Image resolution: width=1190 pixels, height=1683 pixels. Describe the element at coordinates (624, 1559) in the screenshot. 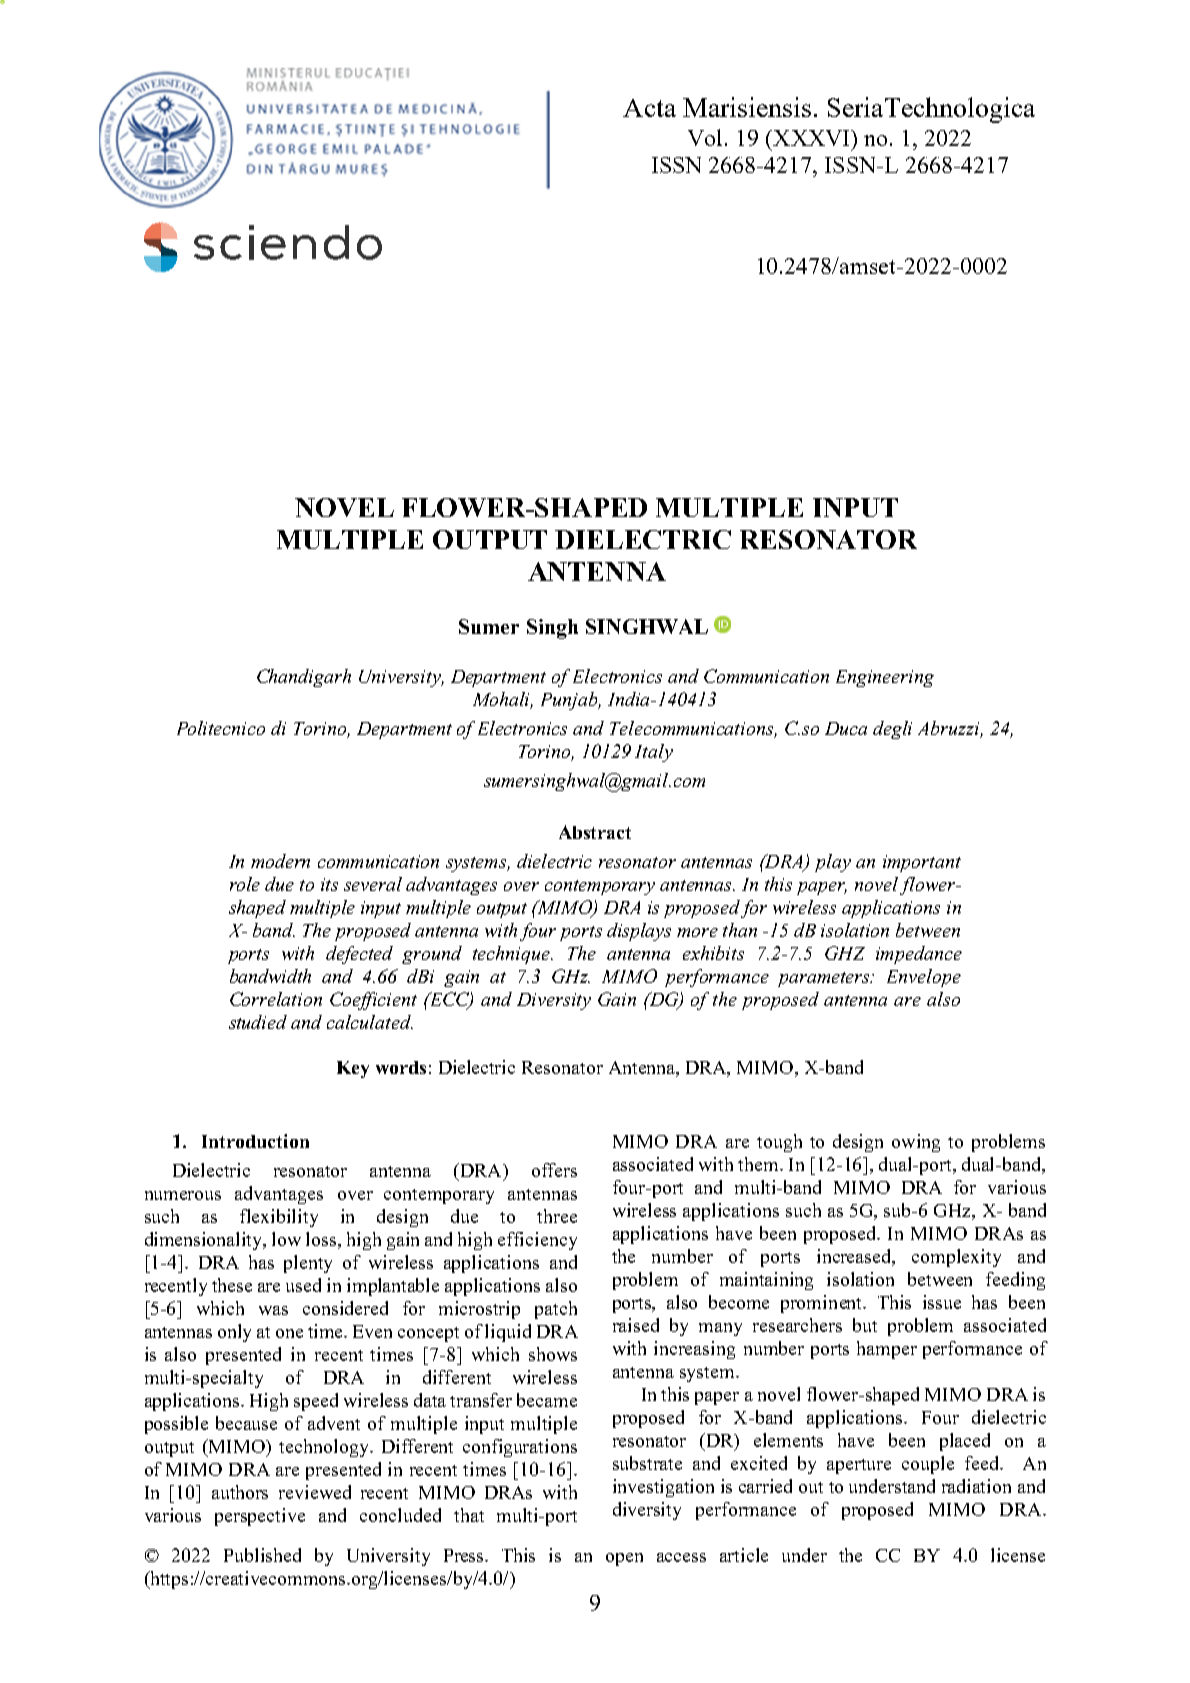

I see `open` at that location.
